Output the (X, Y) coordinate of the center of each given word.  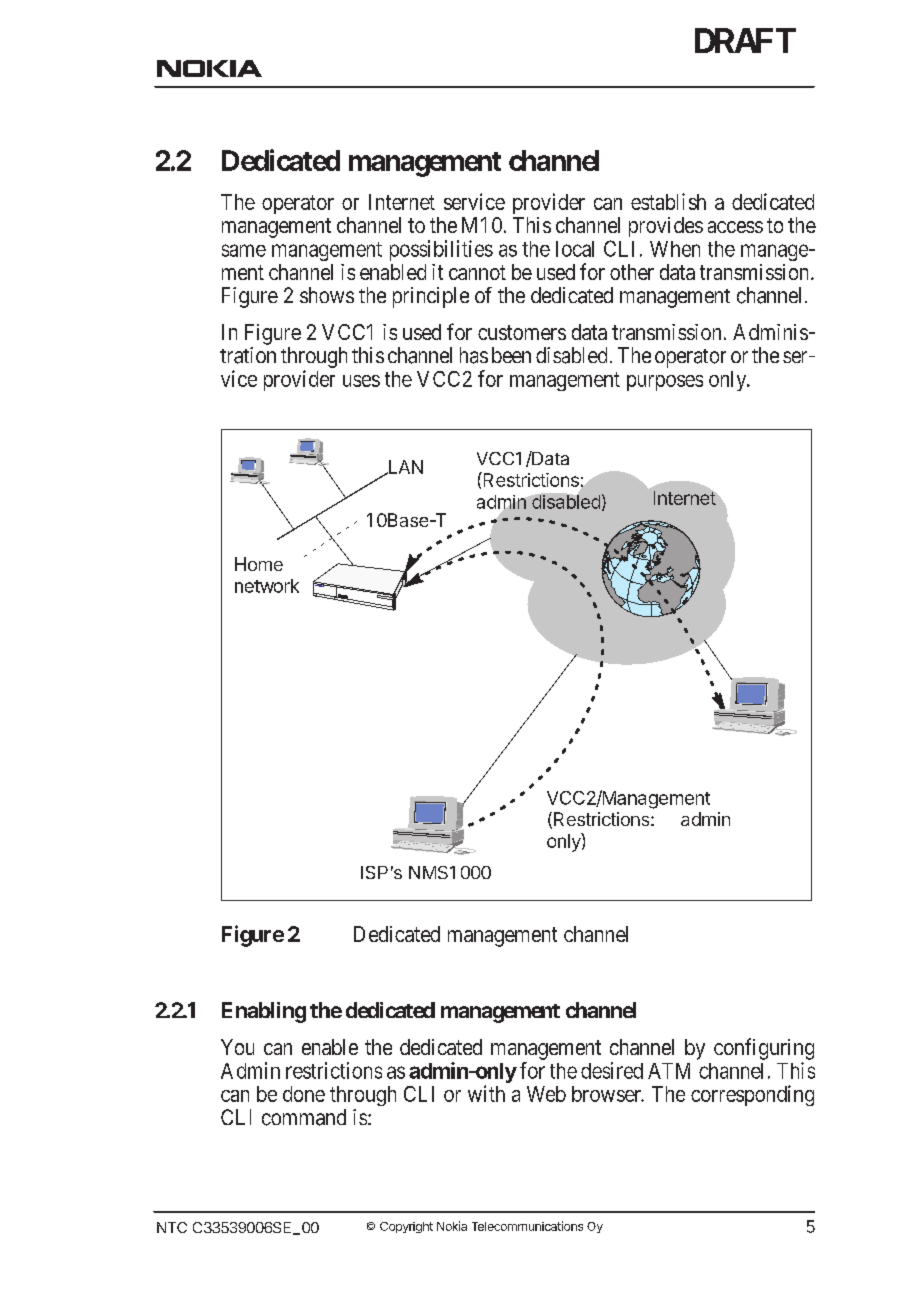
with (486, 1093)
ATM (669, 1071)
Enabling (264, 1012)
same (244, 250)
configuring (764, 1049)
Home (259, 564)
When (675, 249)
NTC (172, 1227)
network (267, 586)
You (237, 1047)
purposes (665, 383)
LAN (405, 467)
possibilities (441, 250)
